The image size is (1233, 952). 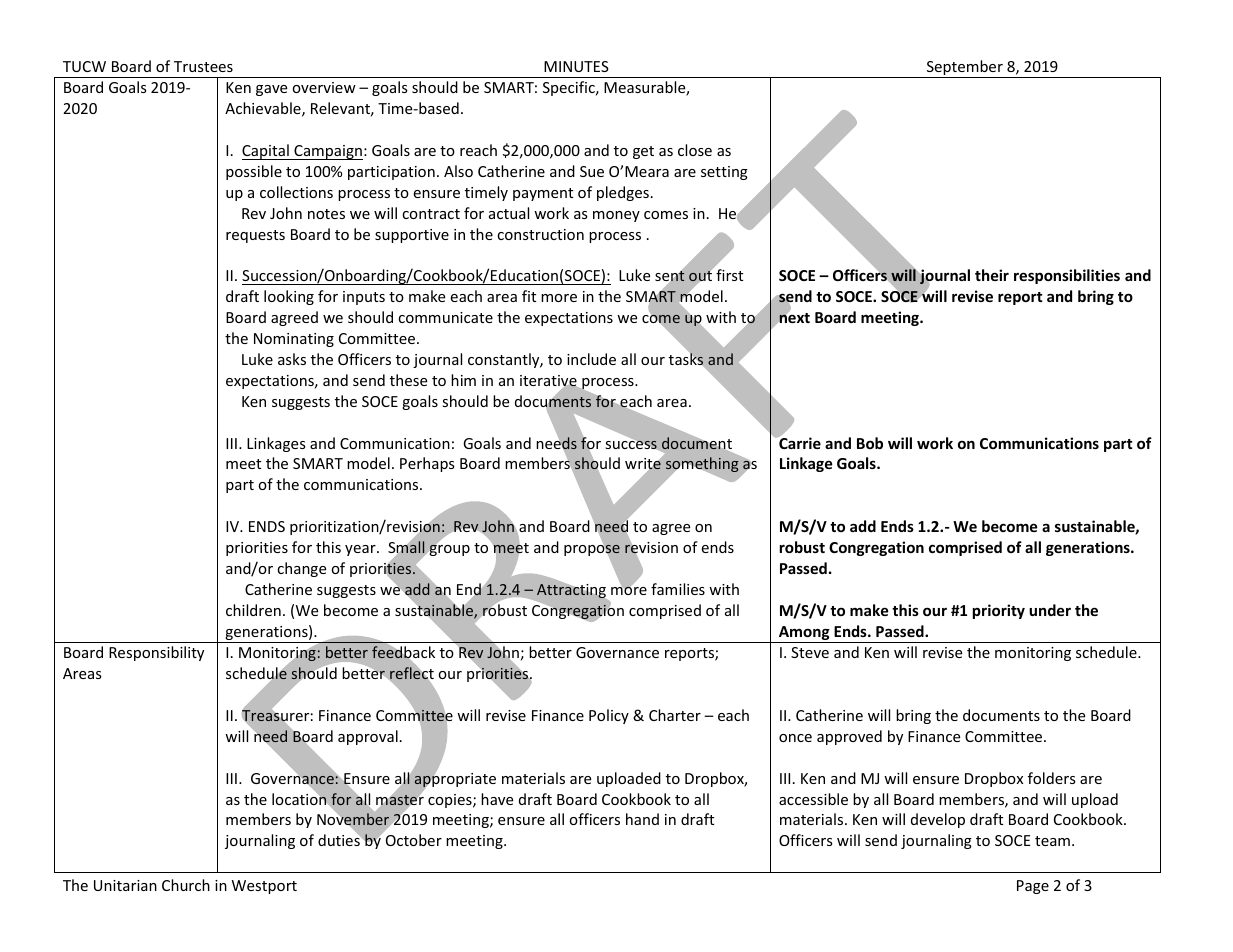 What do you see at coordinates (264, 887) in the page?
I see `Westport` at bounding box center [264, 887].
